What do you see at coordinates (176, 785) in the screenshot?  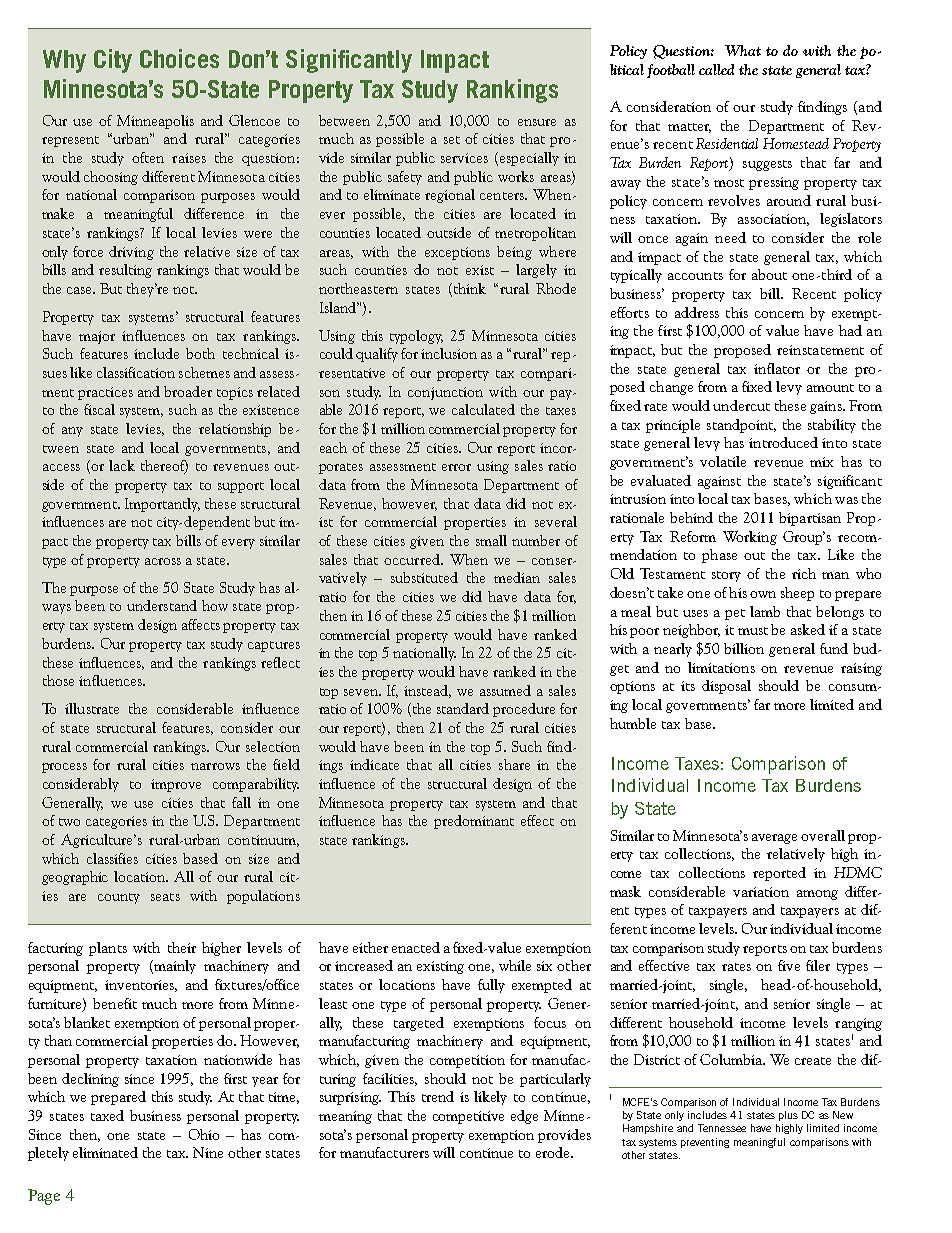 I see `improve` at bounding box center [176, 785].
